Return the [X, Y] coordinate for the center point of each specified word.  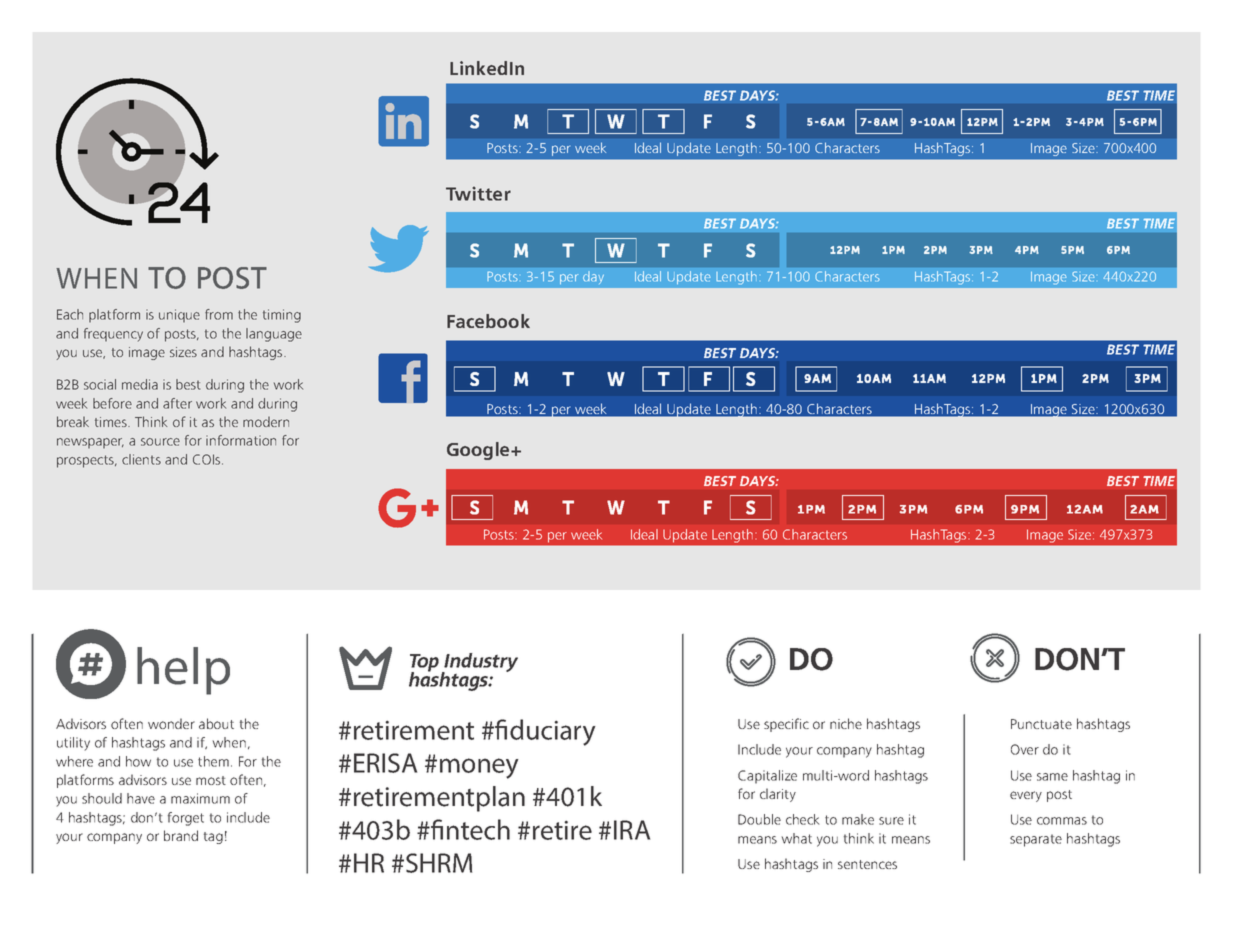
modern [266, 421]
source [160, 442]
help [183, 671]
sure [891, 821]
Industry [480, 664]
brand [181, 835]
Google [479, 451]
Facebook [488, 321]
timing [282, 316]
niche [846, 723]
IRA [632, 830]
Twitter [478, 193]
